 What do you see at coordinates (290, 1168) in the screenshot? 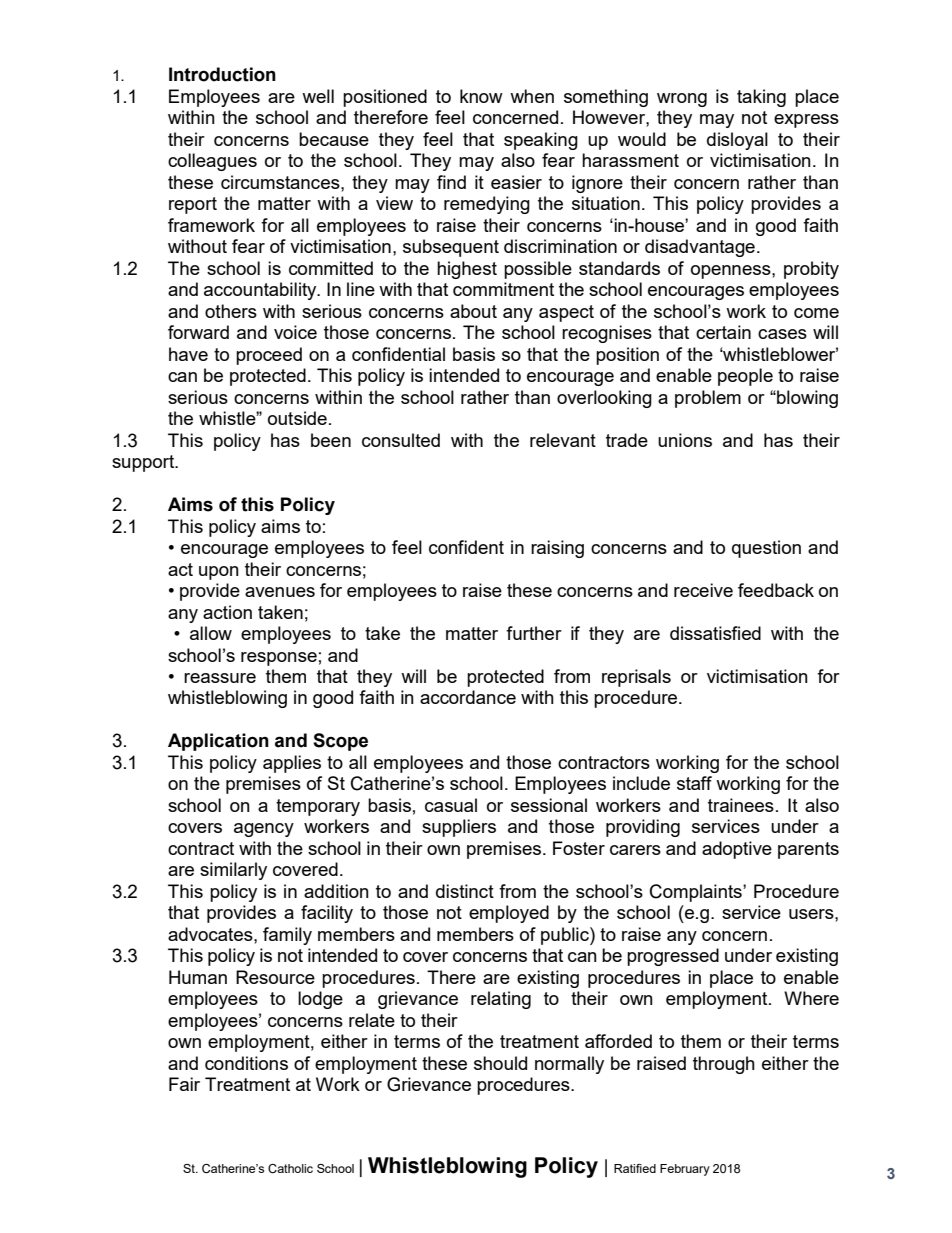
I see `Catholic` at bounding box center [290, 1168].
